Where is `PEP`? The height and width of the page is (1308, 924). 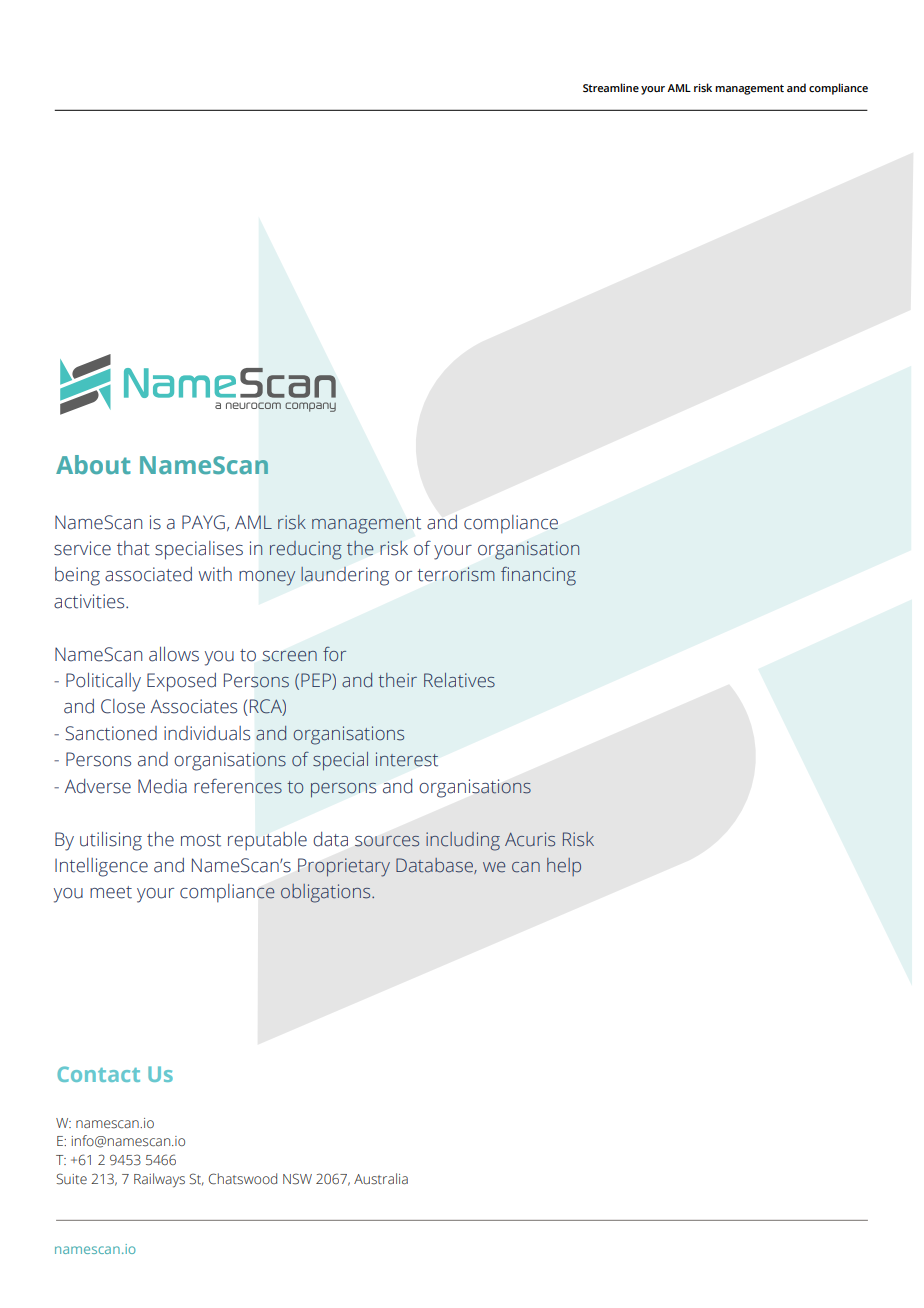 PEP is located at coordinates (317, 681).
